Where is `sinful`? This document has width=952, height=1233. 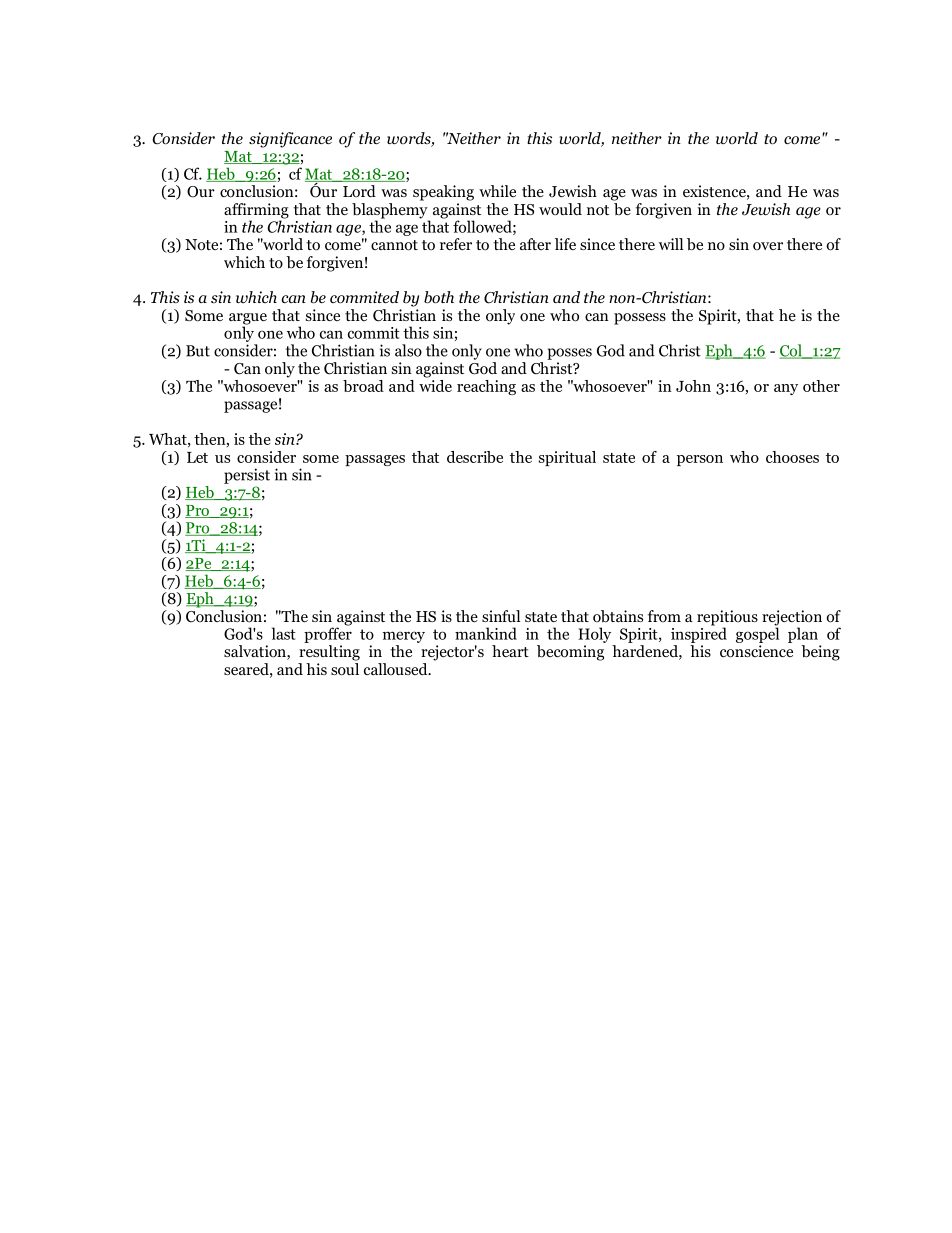 sinful is located at coordinates (501, 616).
